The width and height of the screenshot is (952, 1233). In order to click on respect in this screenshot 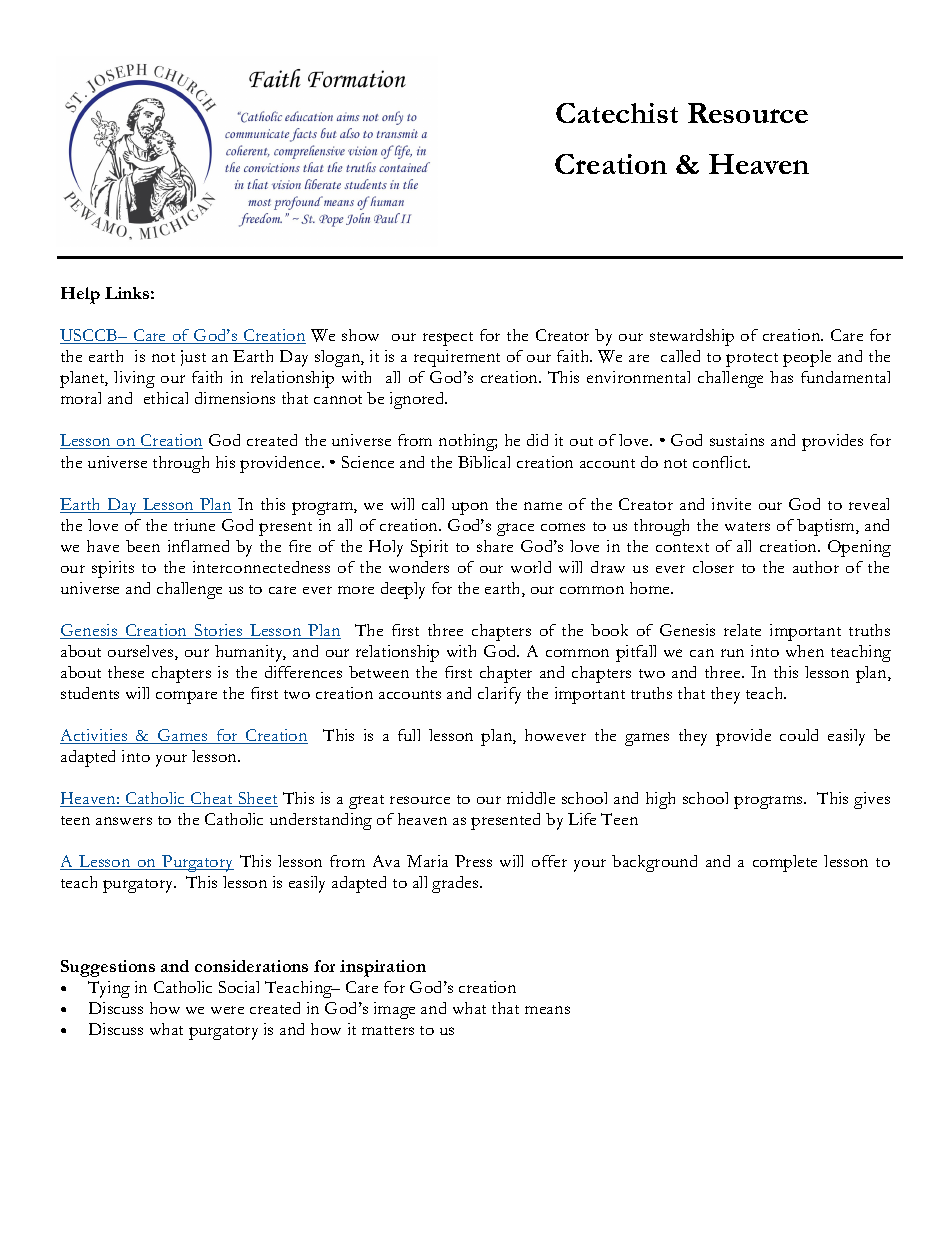, I will do `click(448, 339)`.
